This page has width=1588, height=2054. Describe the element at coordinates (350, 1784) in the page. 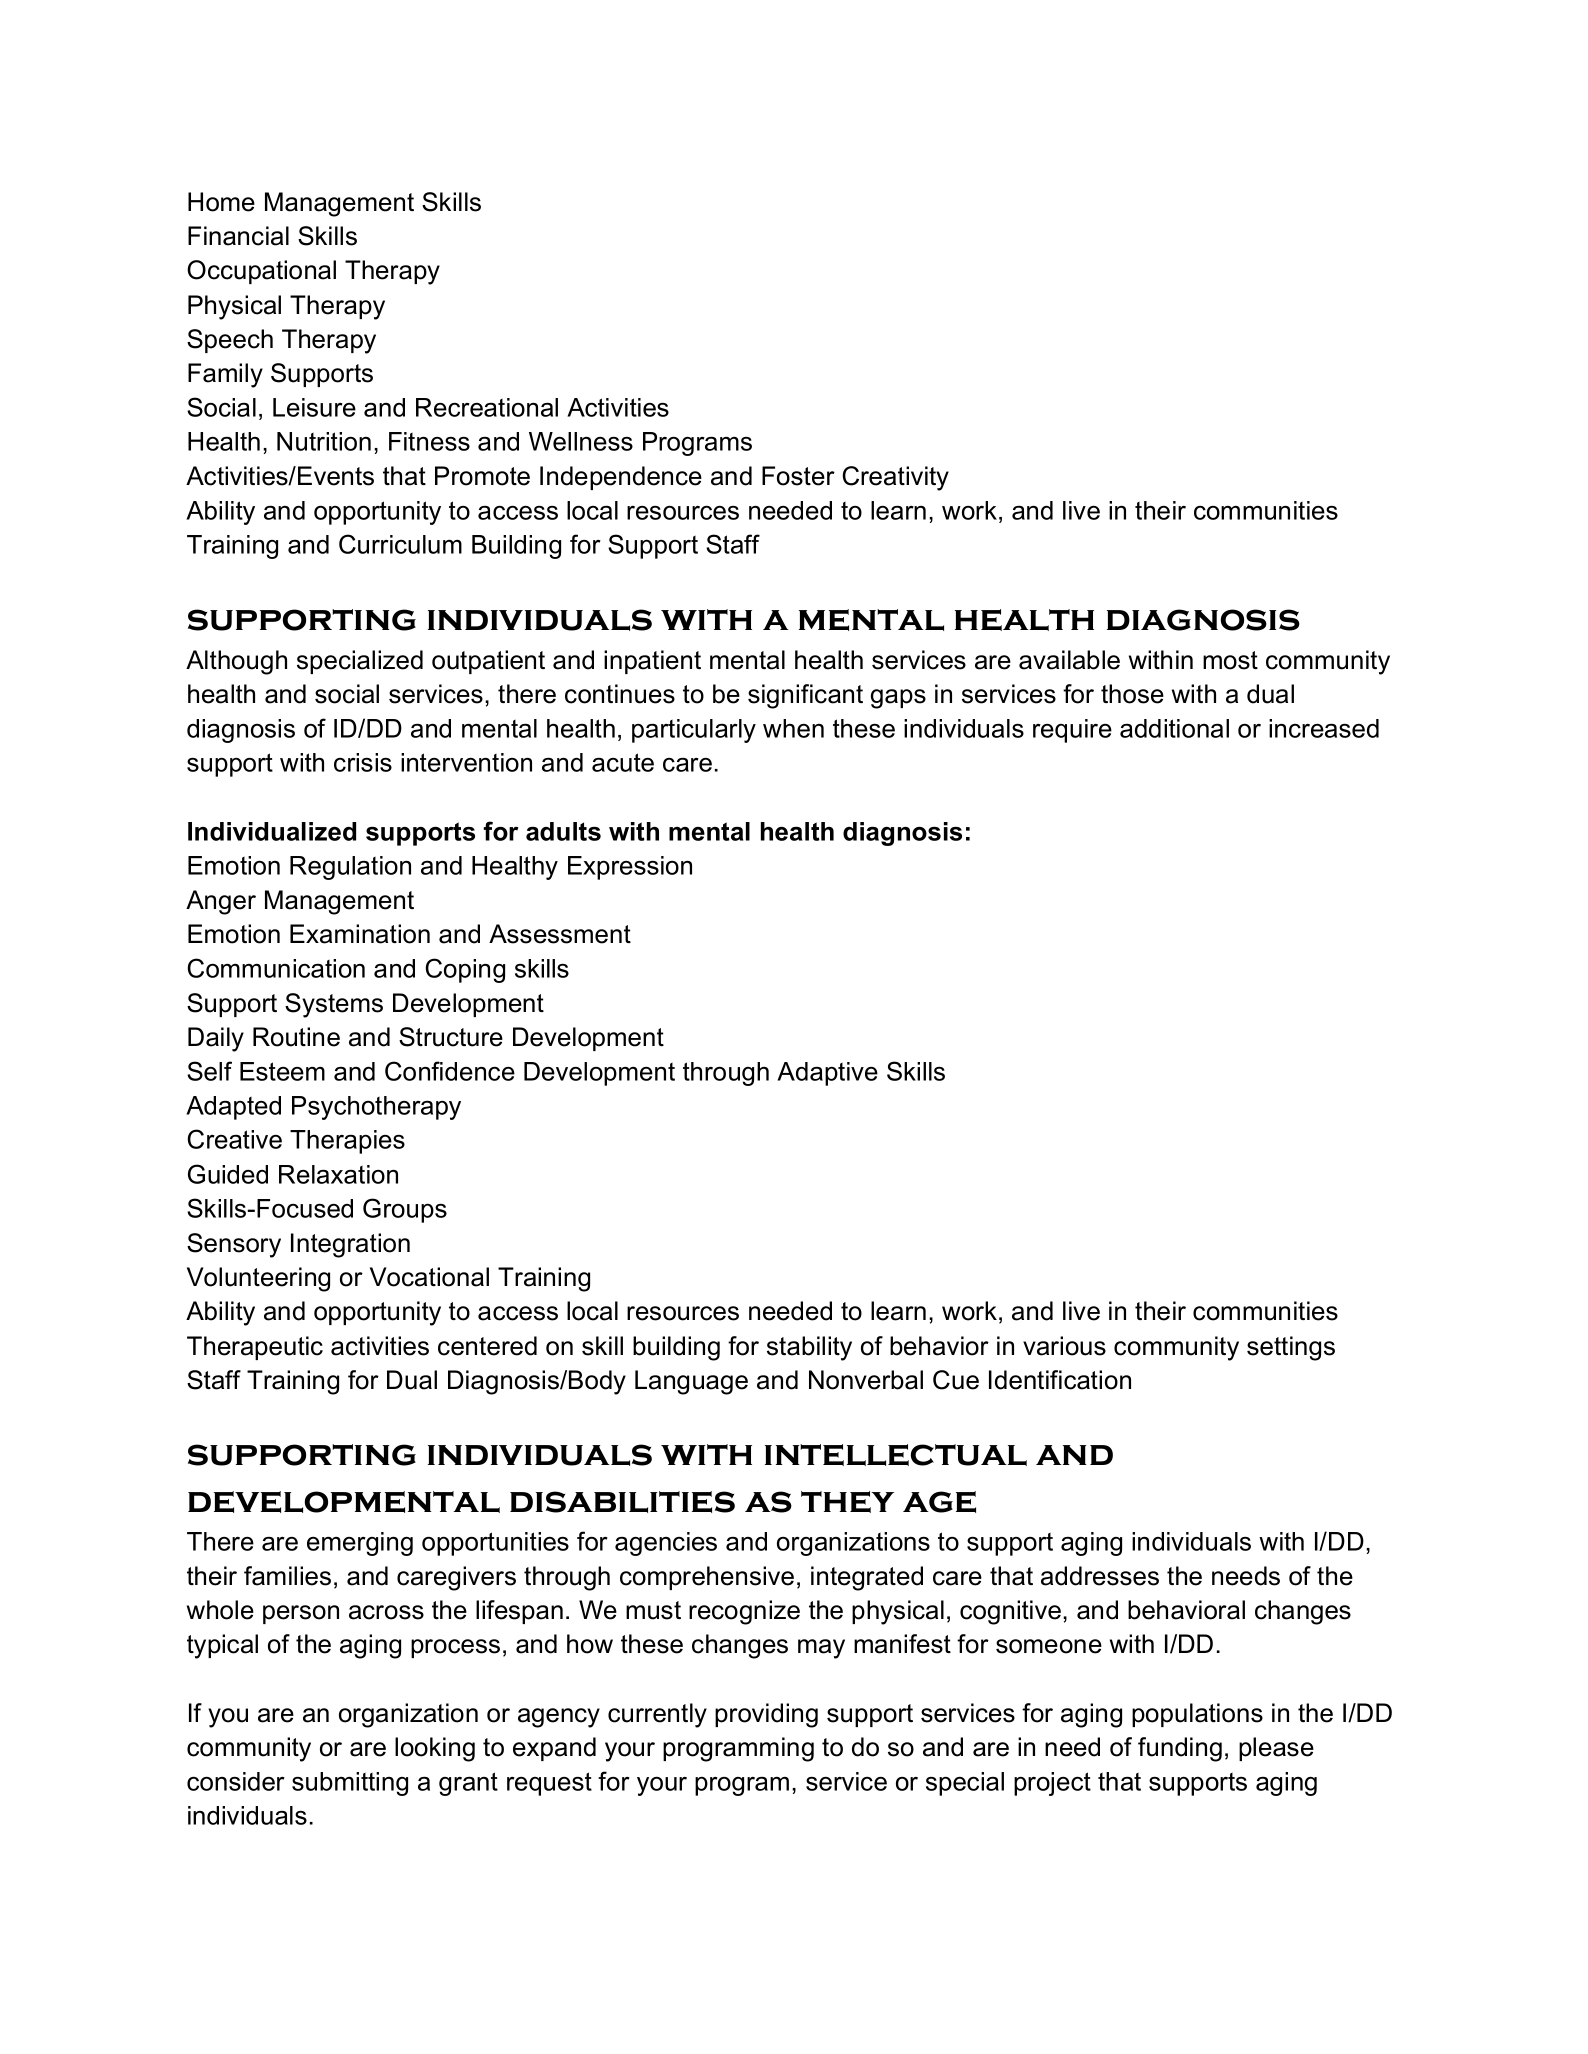

I see `submitting` at that location.
